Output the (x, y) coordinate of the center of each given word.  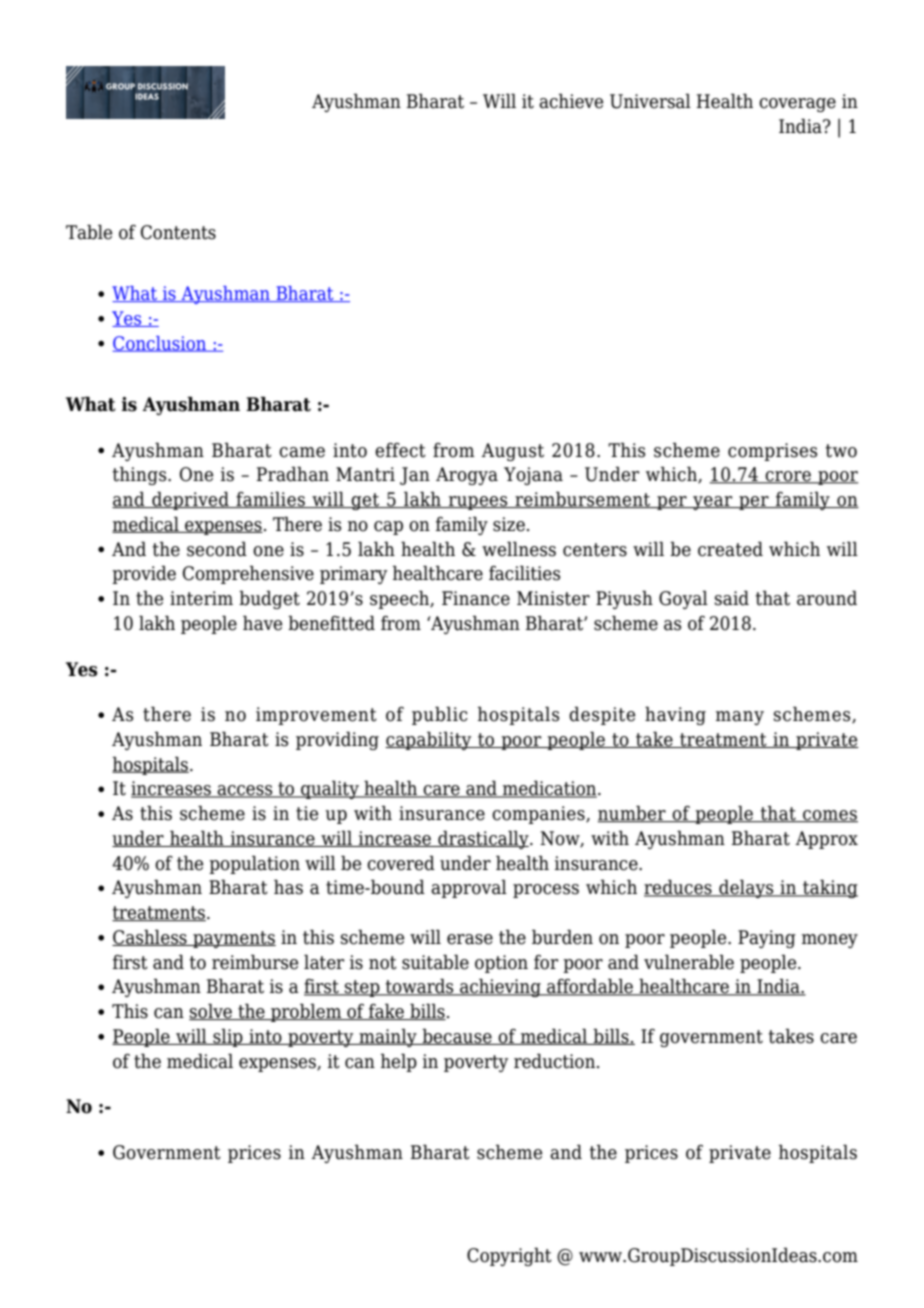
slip (228, 1037)
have (262, 623)
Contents (178, 232)
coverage (797, 105)
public (440, 715)
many (740, 718)
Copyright (509, 1256)
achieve (571, 101)
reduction (556, 1061)
